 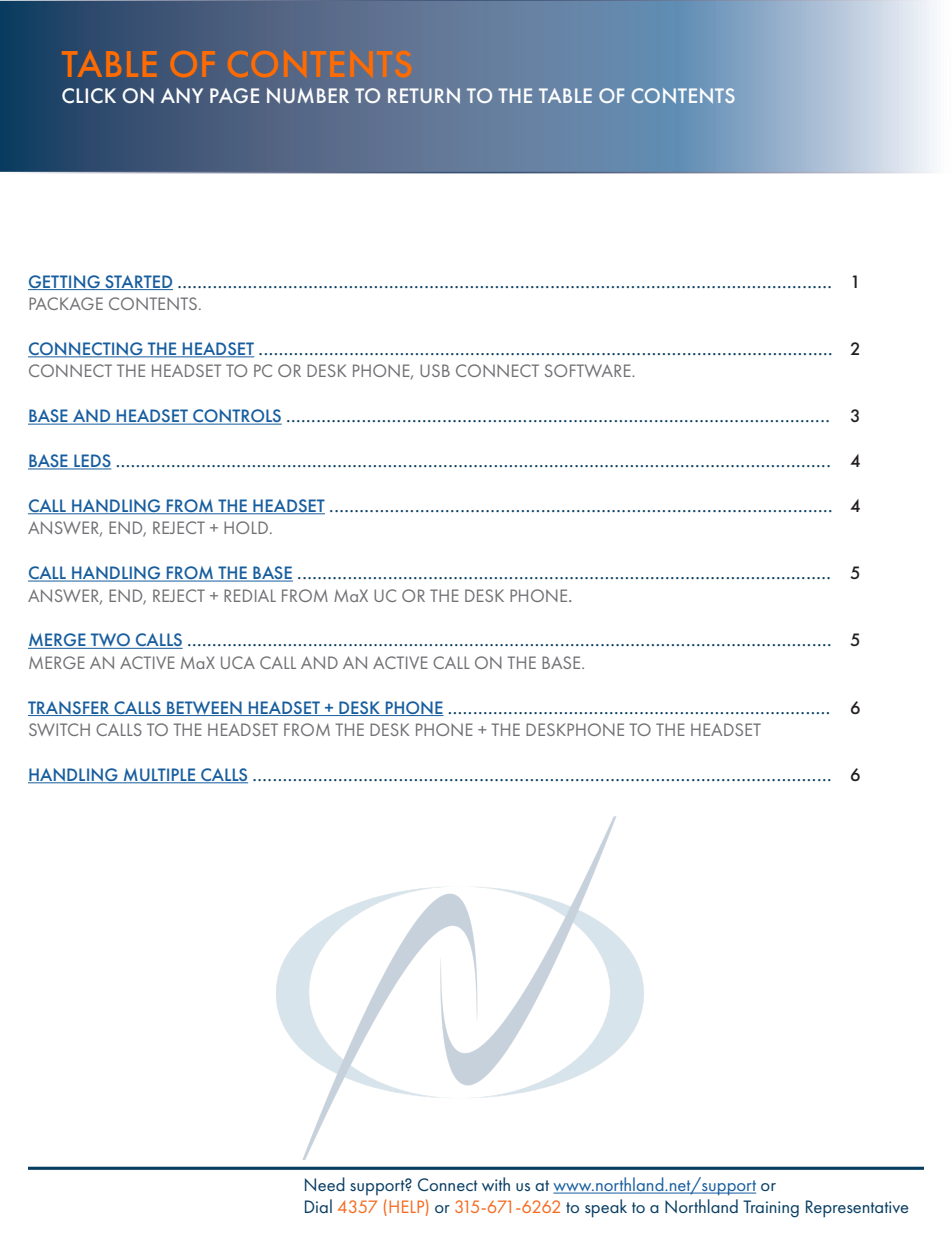 I want to click on with, so click(x=496, y=1184).
